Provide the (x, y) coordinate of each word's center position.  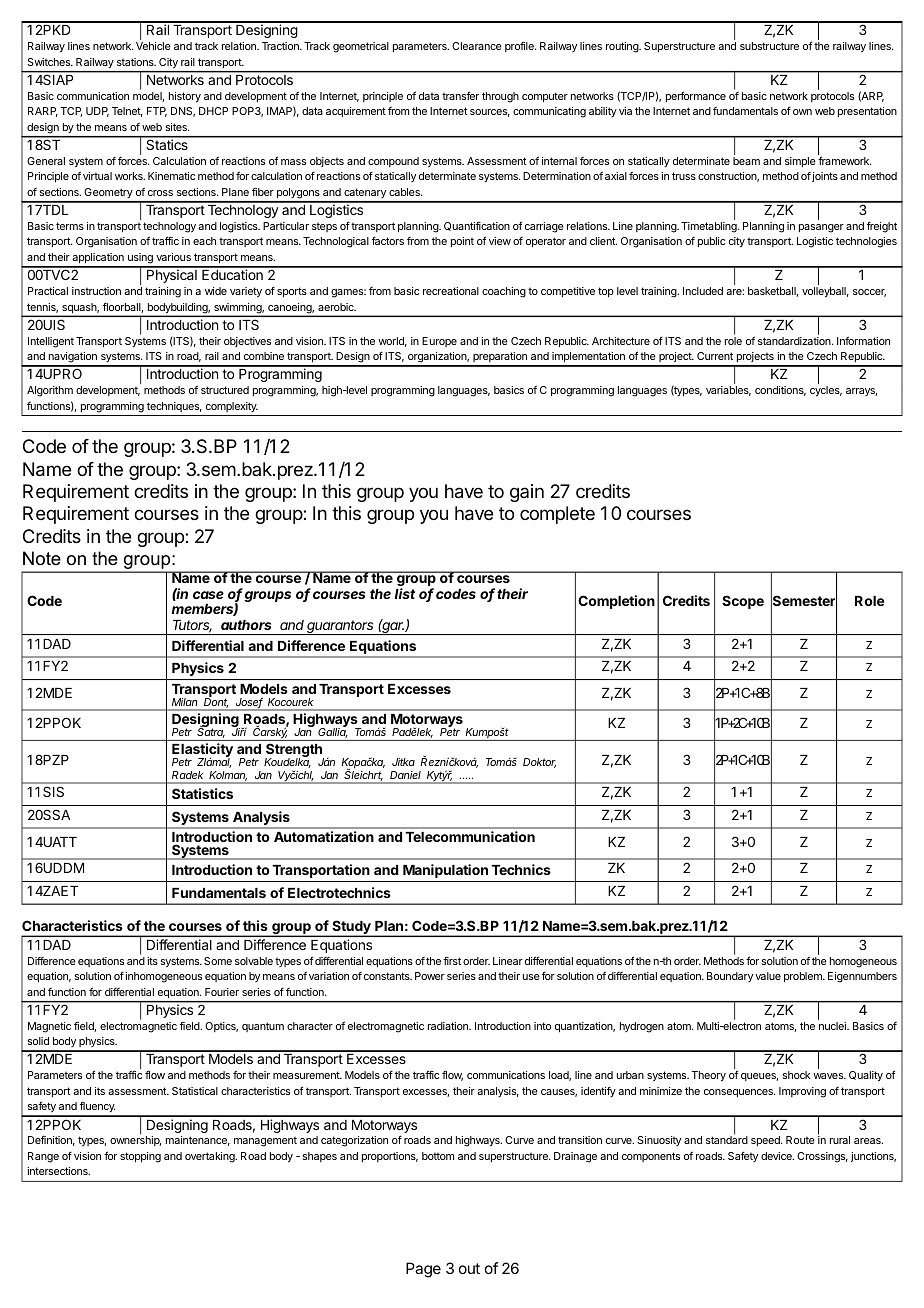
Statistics (202, 793)
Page (423, 1270)
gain (527, 493)
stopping (140, 1157)
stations (136, 62)
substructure (769, 46)
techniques (174, 407)
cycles (826, 391)
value (768, 976)
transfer (460, 95)
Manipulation (445, 871)
